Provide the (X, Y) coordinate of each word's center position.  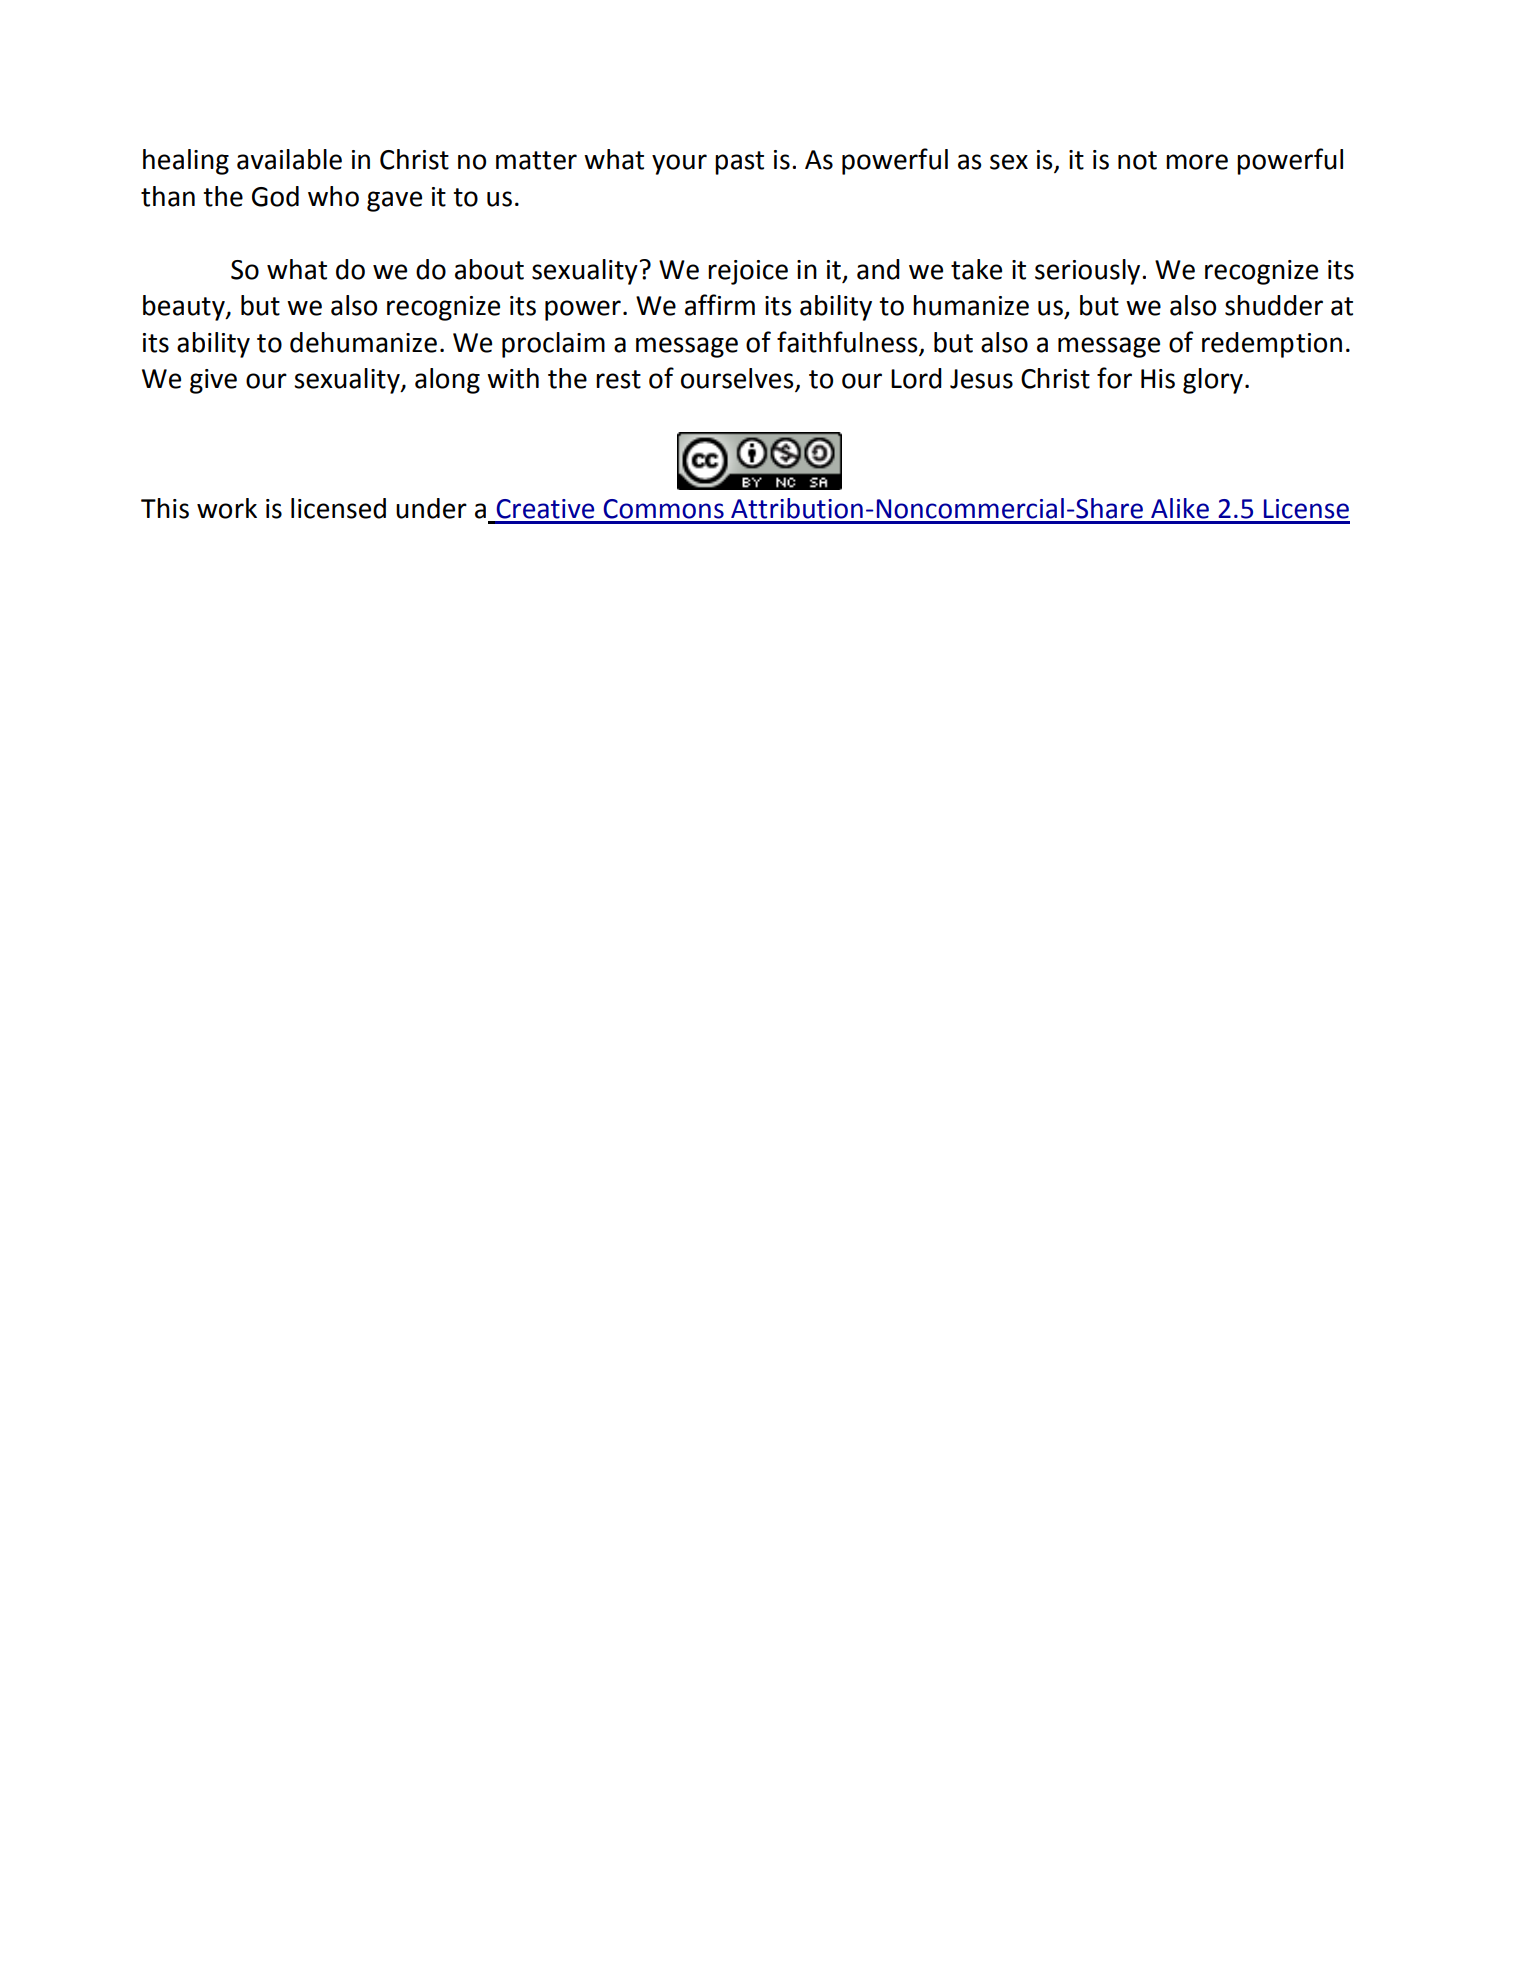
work (227, 508)
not (1137, 160)
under (431, 508)
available (289, 159)
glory (1213, 381)
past (739, 163)
